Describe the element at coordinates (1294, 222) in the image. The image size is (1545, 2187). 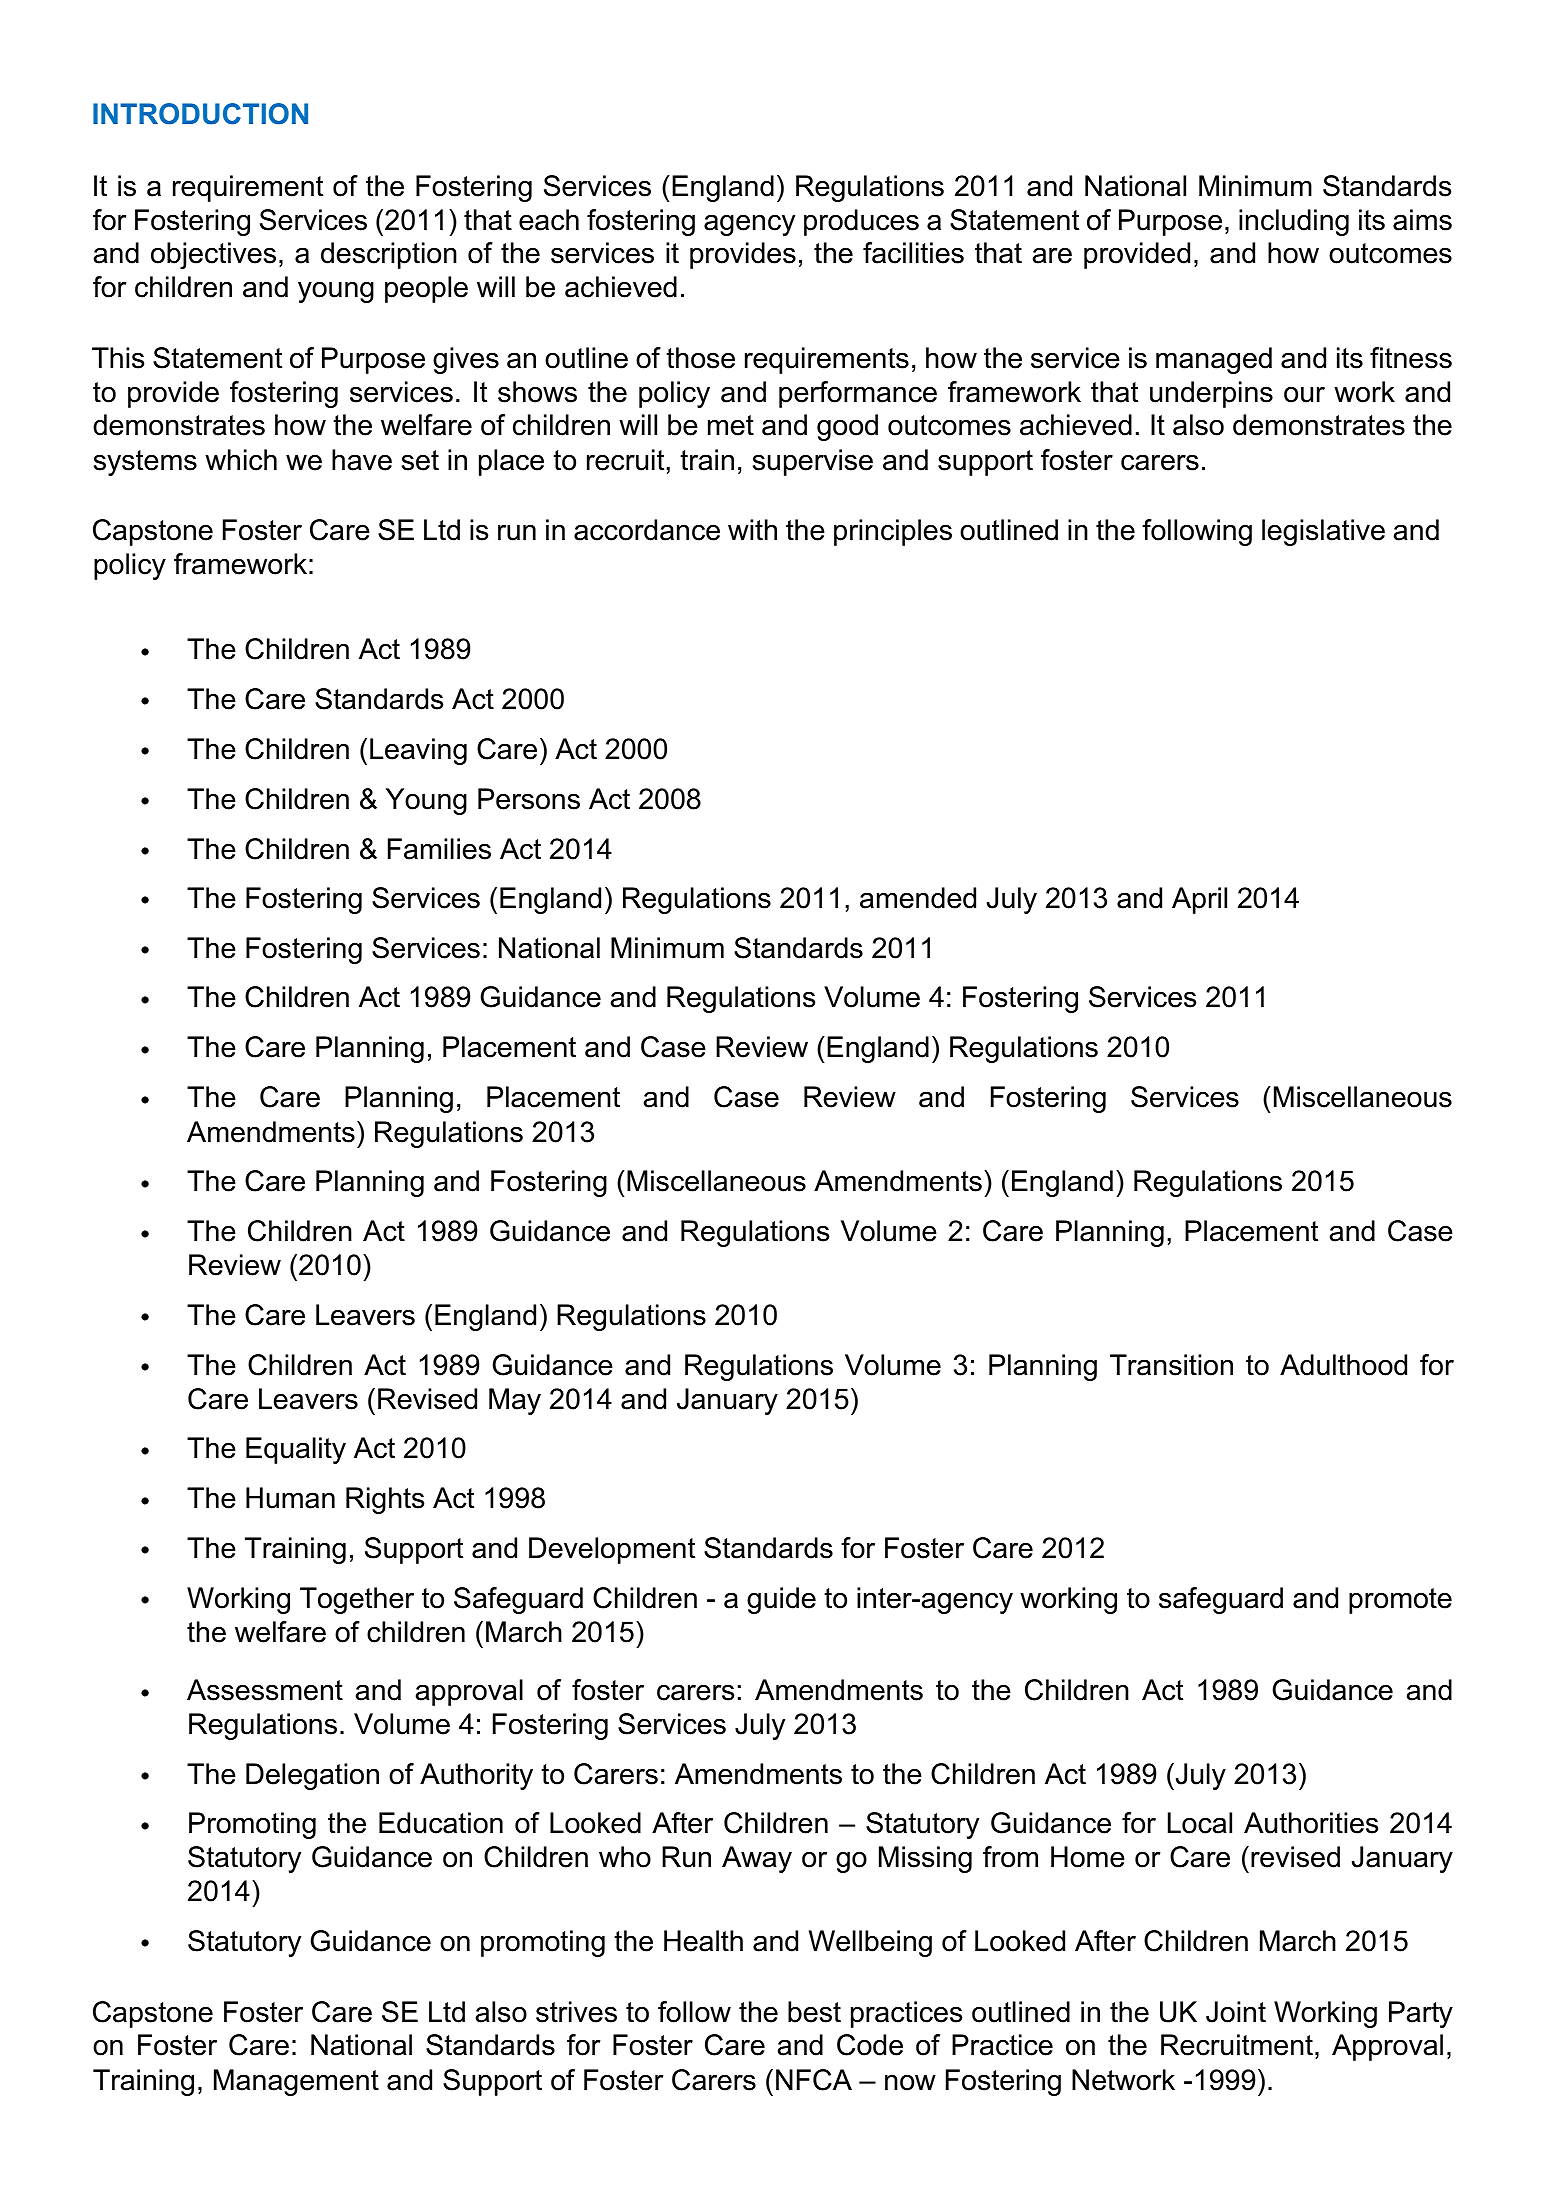
I see `including` at that location.
